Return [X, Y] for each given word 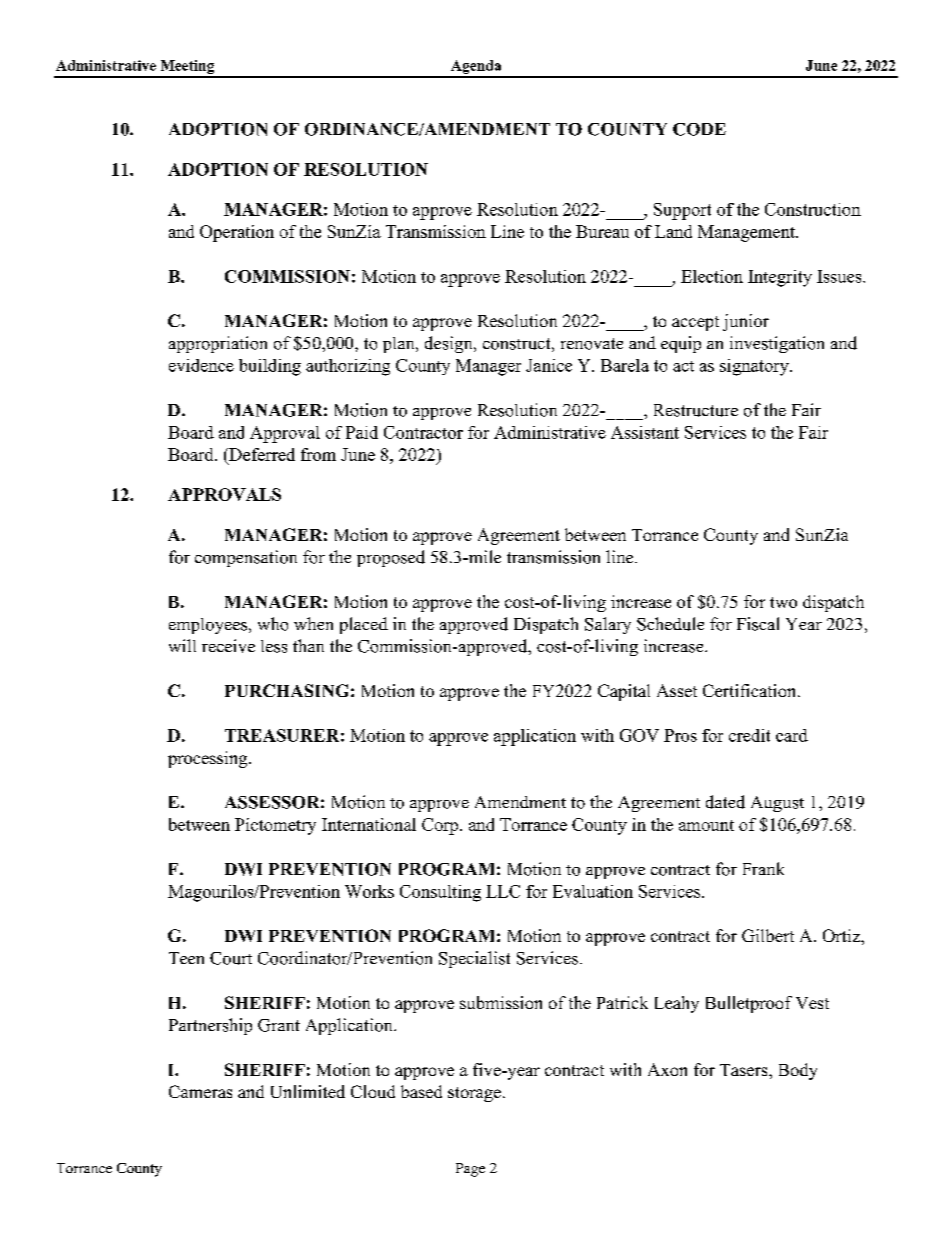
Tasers [745, 1070]
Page [470, 1170]
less [274, 646]
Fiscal [758, 624]
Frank [763, 868]
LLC [503, 891]
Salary [608, 625]
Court [231, 958]
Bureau [602, 231]
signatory [755, 367]
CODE [699, 129]
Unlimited [308, 1091]
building [270, 367]
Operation [237, 233]
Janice [549, 365]
